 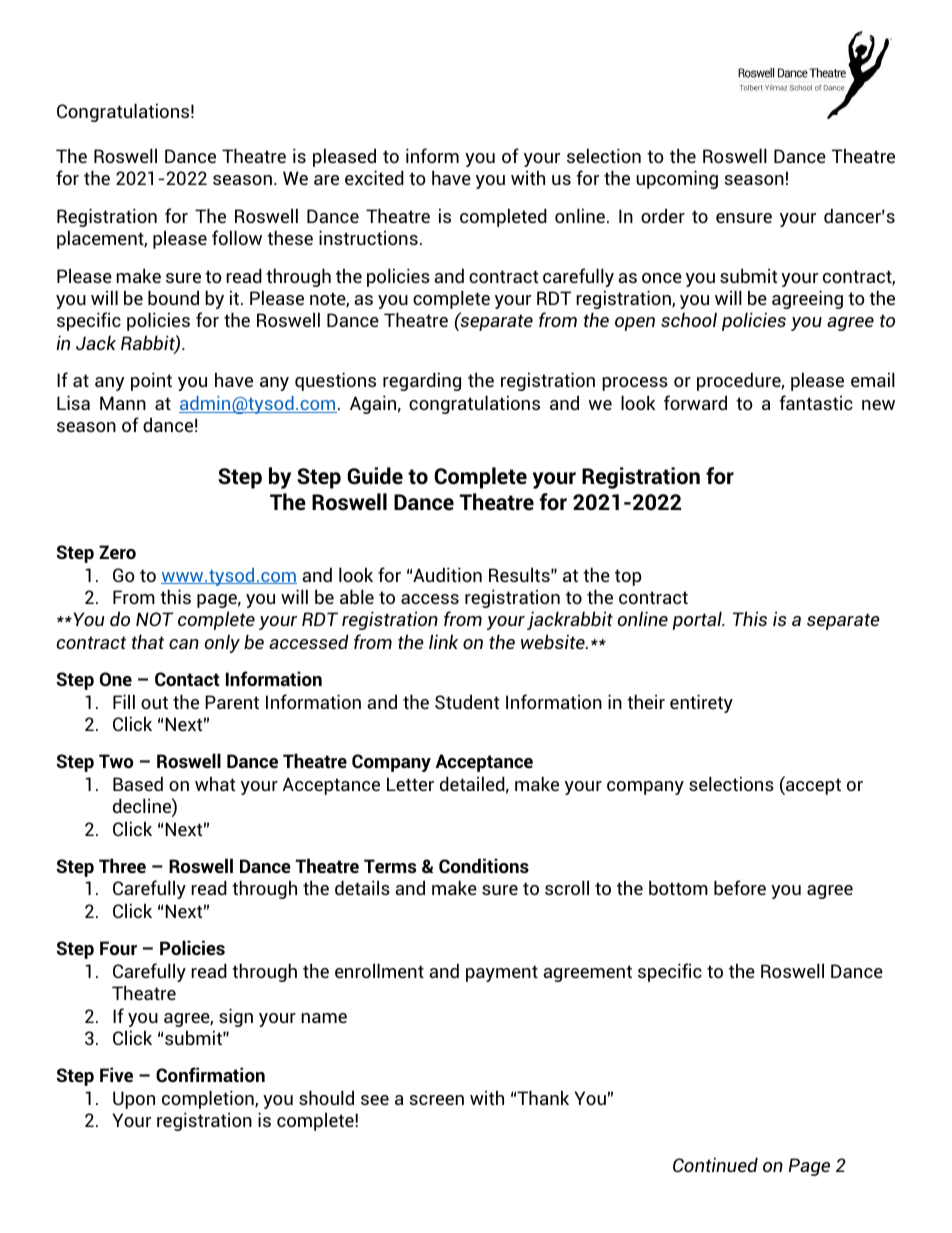 What do you see at coordinates (467, 701) in the page?
I see `Student` at bounding box center [467, 701].
